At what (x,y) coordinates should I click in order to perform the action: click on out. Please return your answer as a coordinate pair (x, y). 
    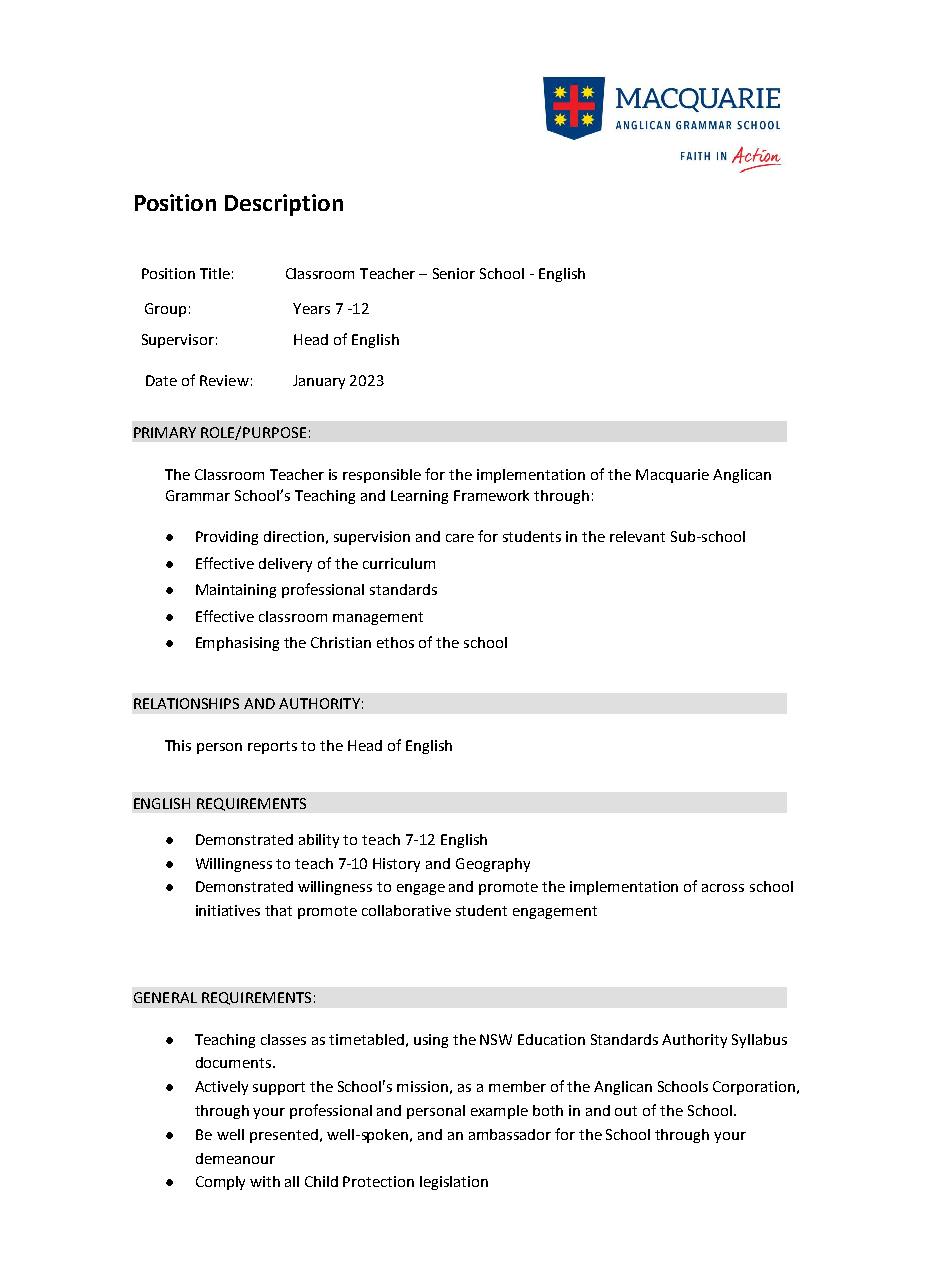
    Looking at the image, I should click on (626, 1111).
